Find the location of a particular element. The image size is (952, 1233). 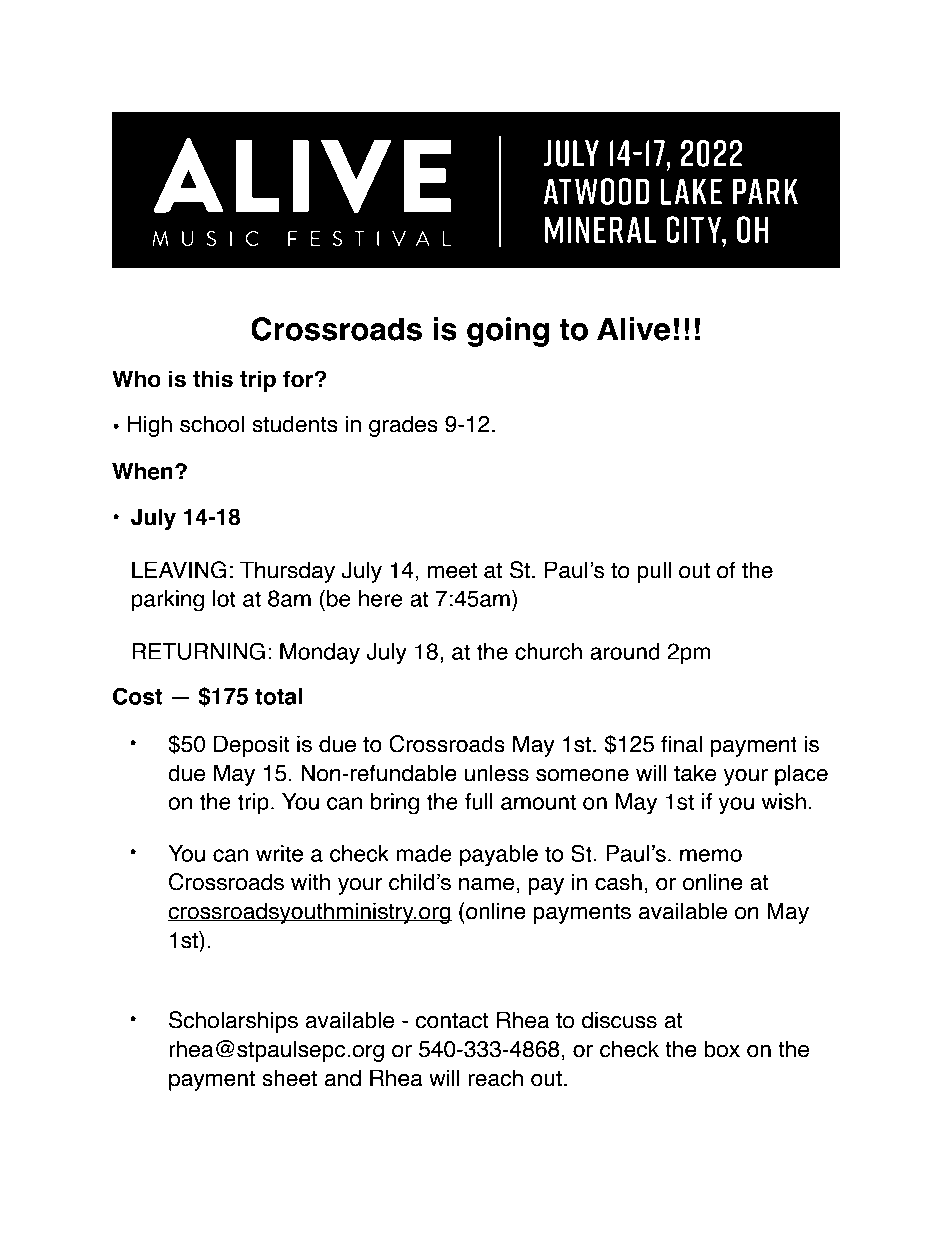

take is located at coordinates (695, 773).
